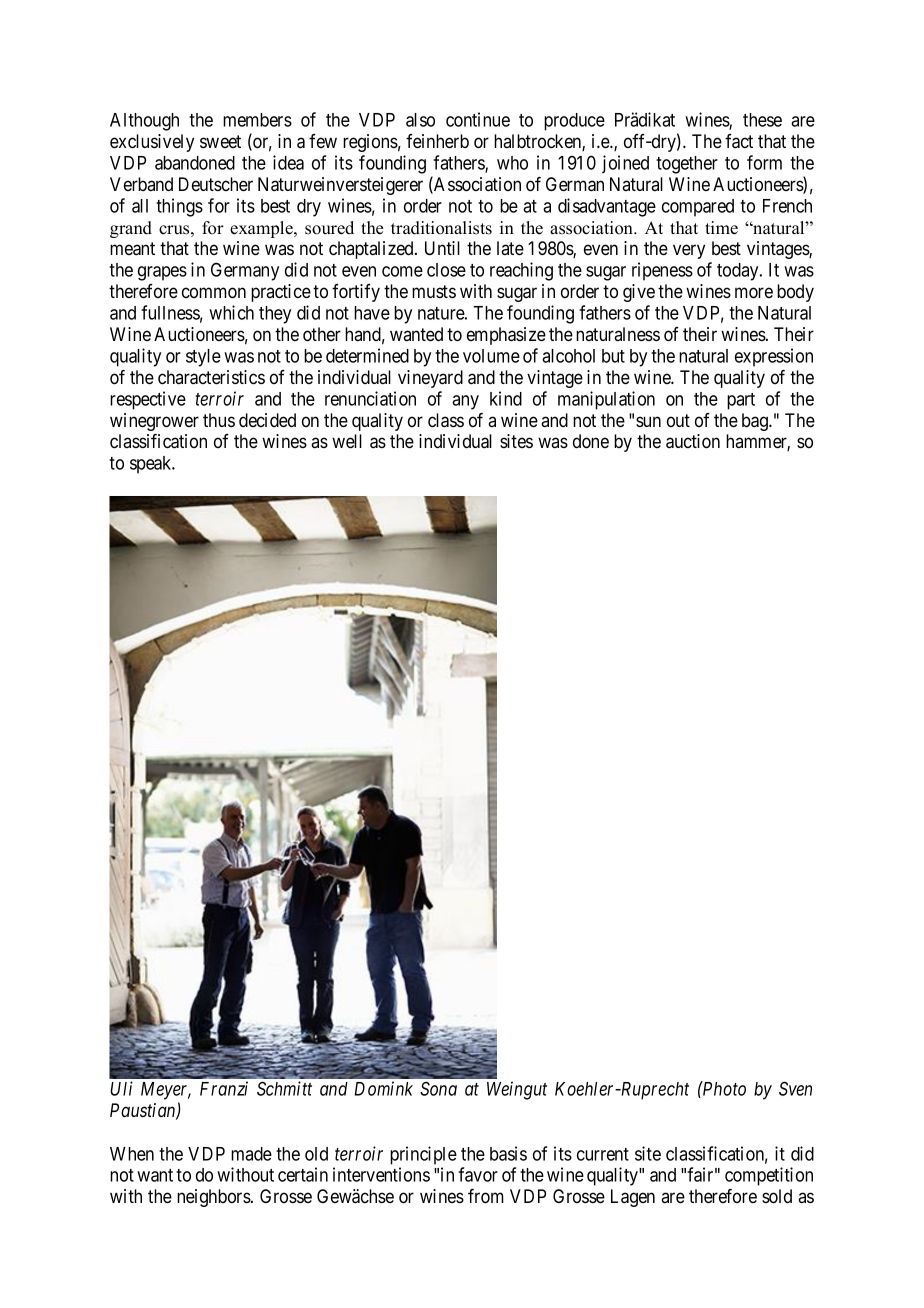  What do you see at coordinates (219, 420) in the document?
I see `thus` at bounding box center [219, 420].
